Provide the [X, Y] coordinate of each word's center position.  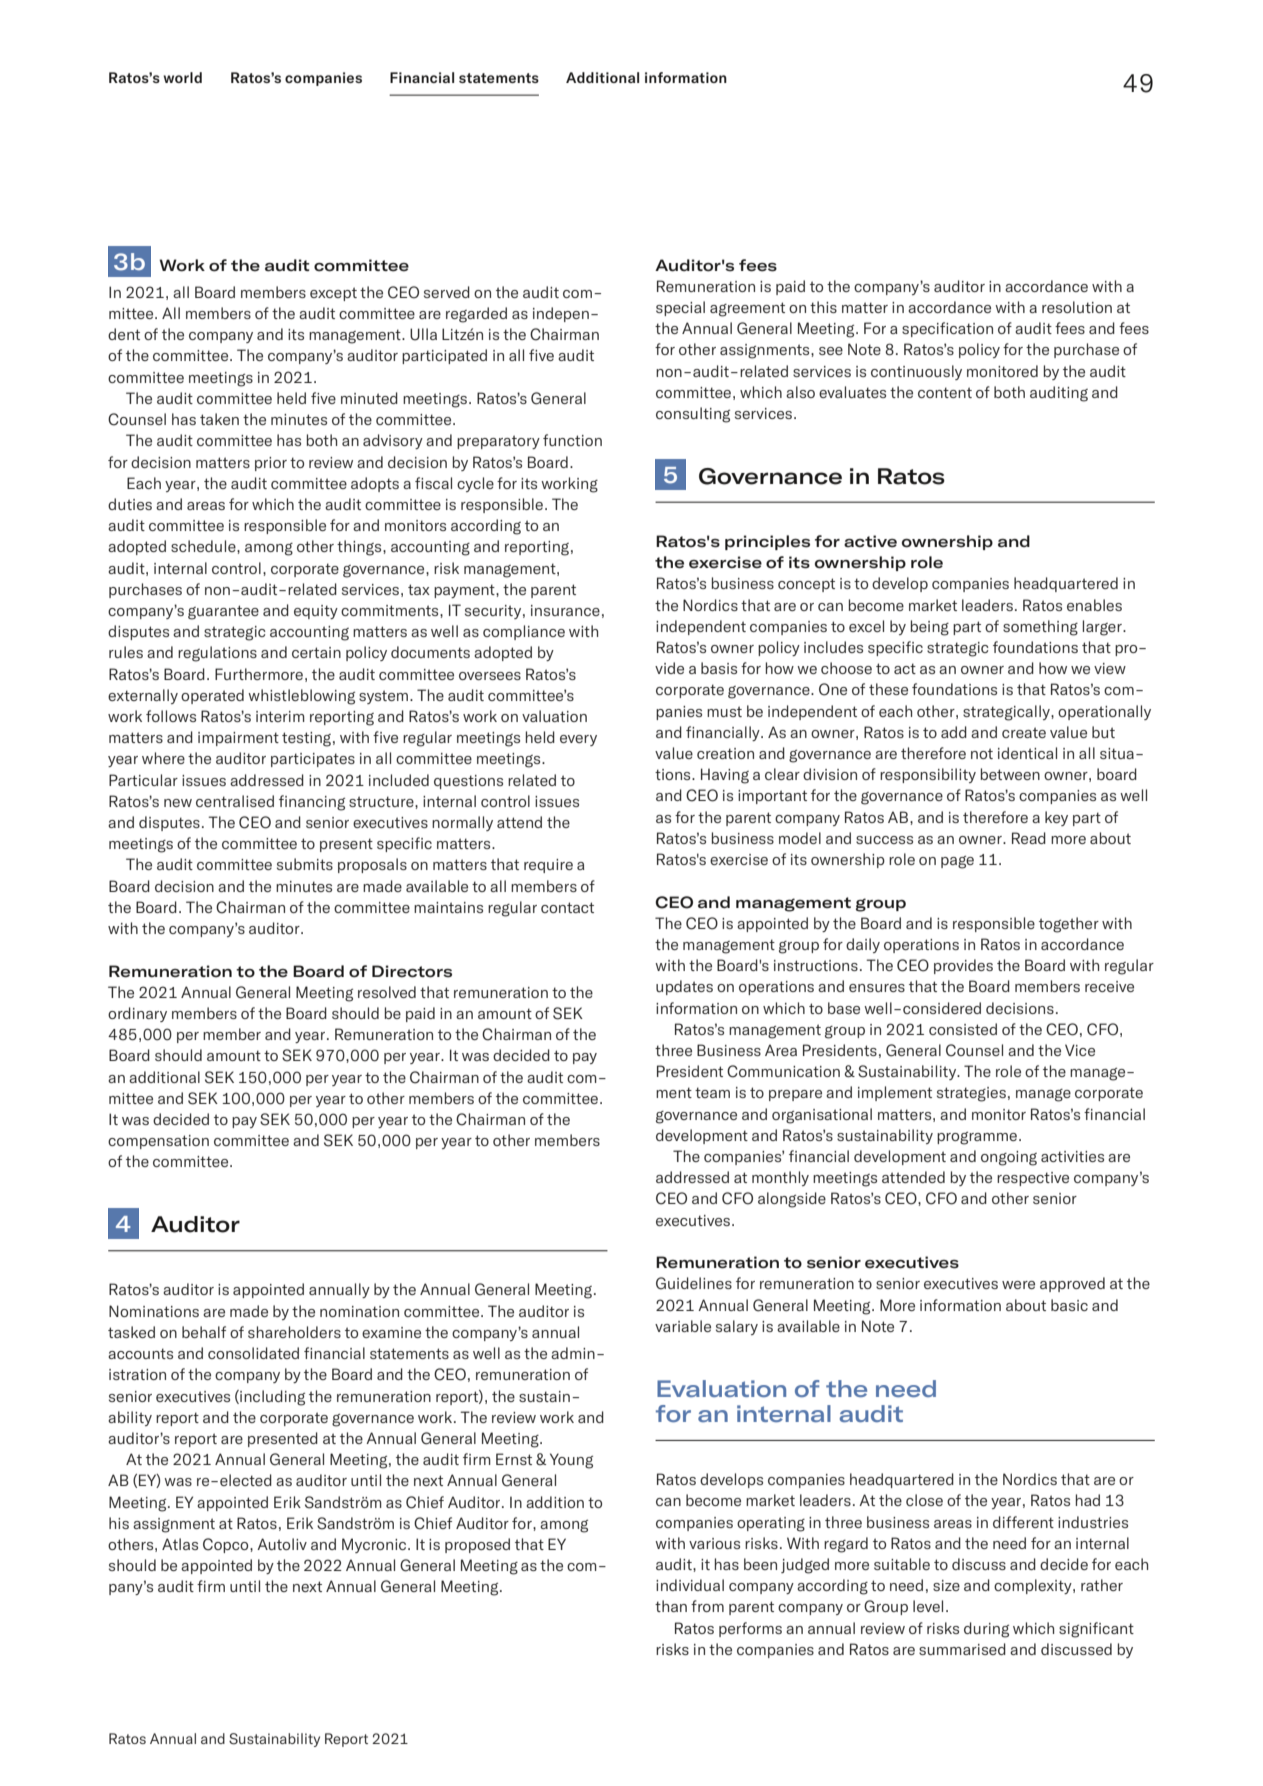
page [957, 862]
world [182, 77]
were [1018, 1285]
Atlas [180, 1544]
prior [271, 464]
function [572, 440]
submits [305, 864]
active [870, 541]
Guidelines [694, 1283]
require [548, 866]
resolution [1077, 307]
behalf [204, 1332]
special [680, 308]
